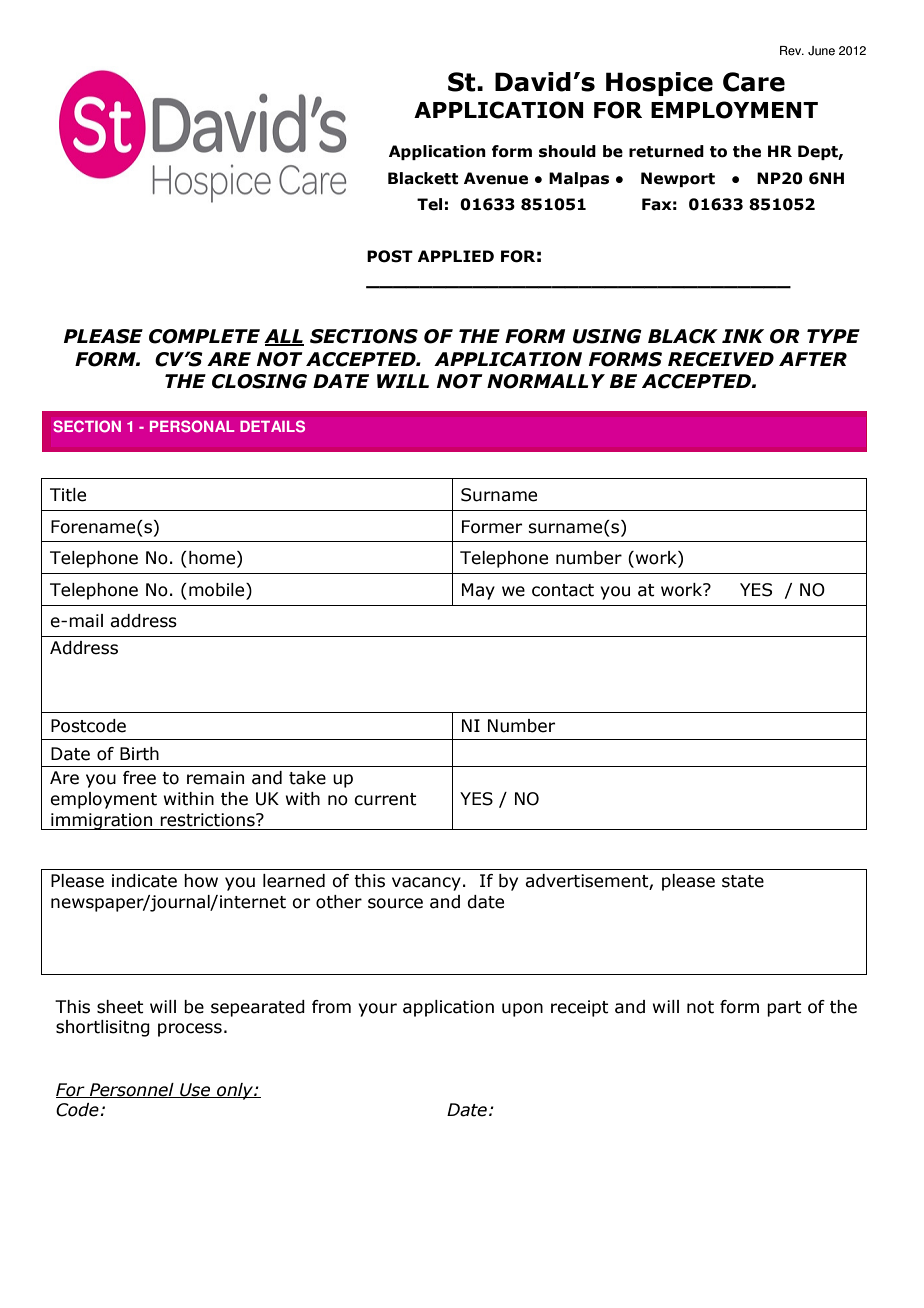 Image resolution: width=924 pixels, height=1308 pixels. I want to click on process, so click(190, 1030).
